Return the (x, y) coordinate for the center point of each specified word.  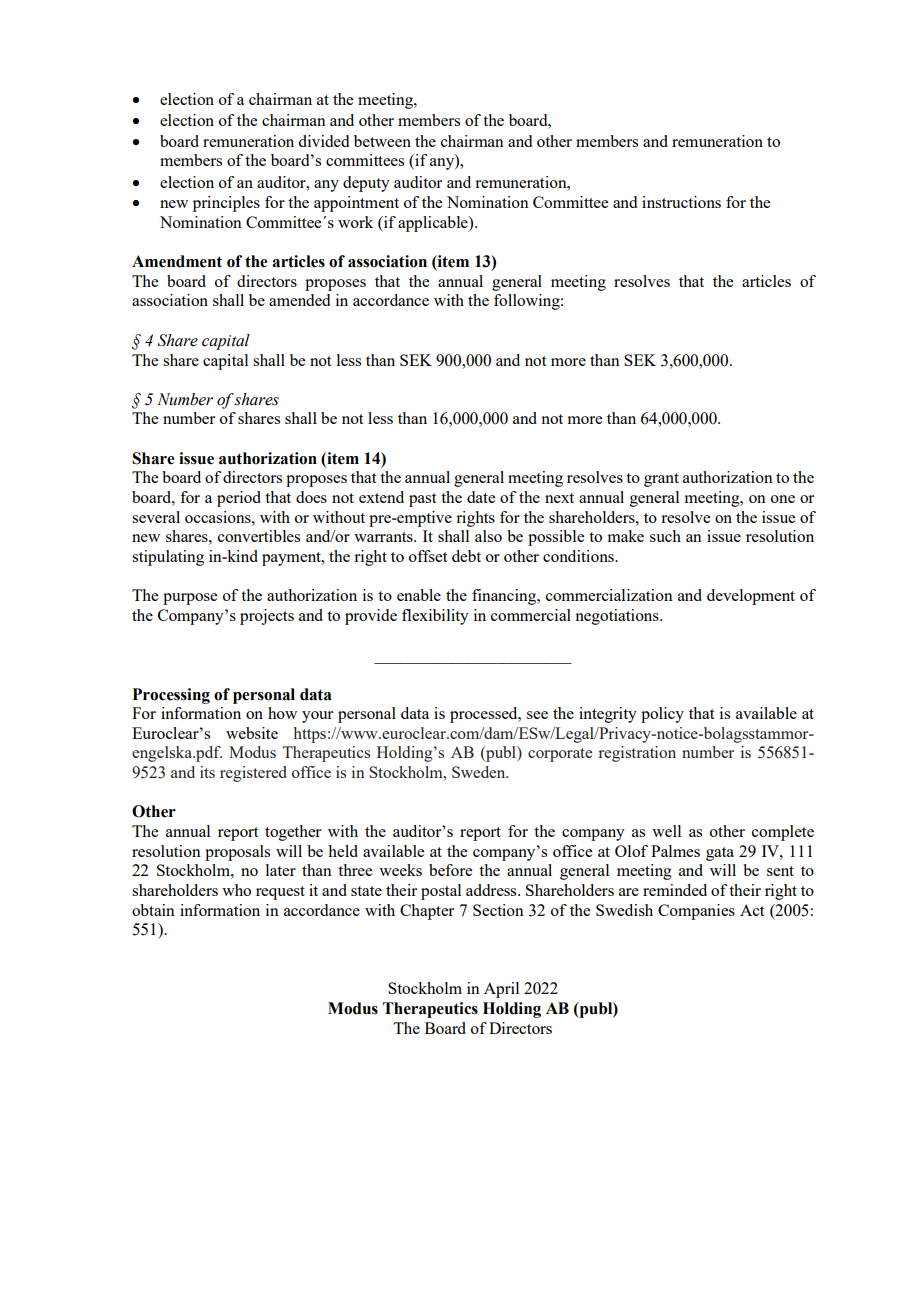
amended (299, 300)
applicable (434, 224)
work (355, 222)
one (783, 499)
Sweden (480, 772)
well (666, 831)
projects (267, 617)
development (751, 597)
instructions (681, 202)
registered (253, 774)
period (239, 499)
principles (226, 204)
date (481, 497)
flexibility (435, 617)
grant (661, 480)
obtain (153, 910)
